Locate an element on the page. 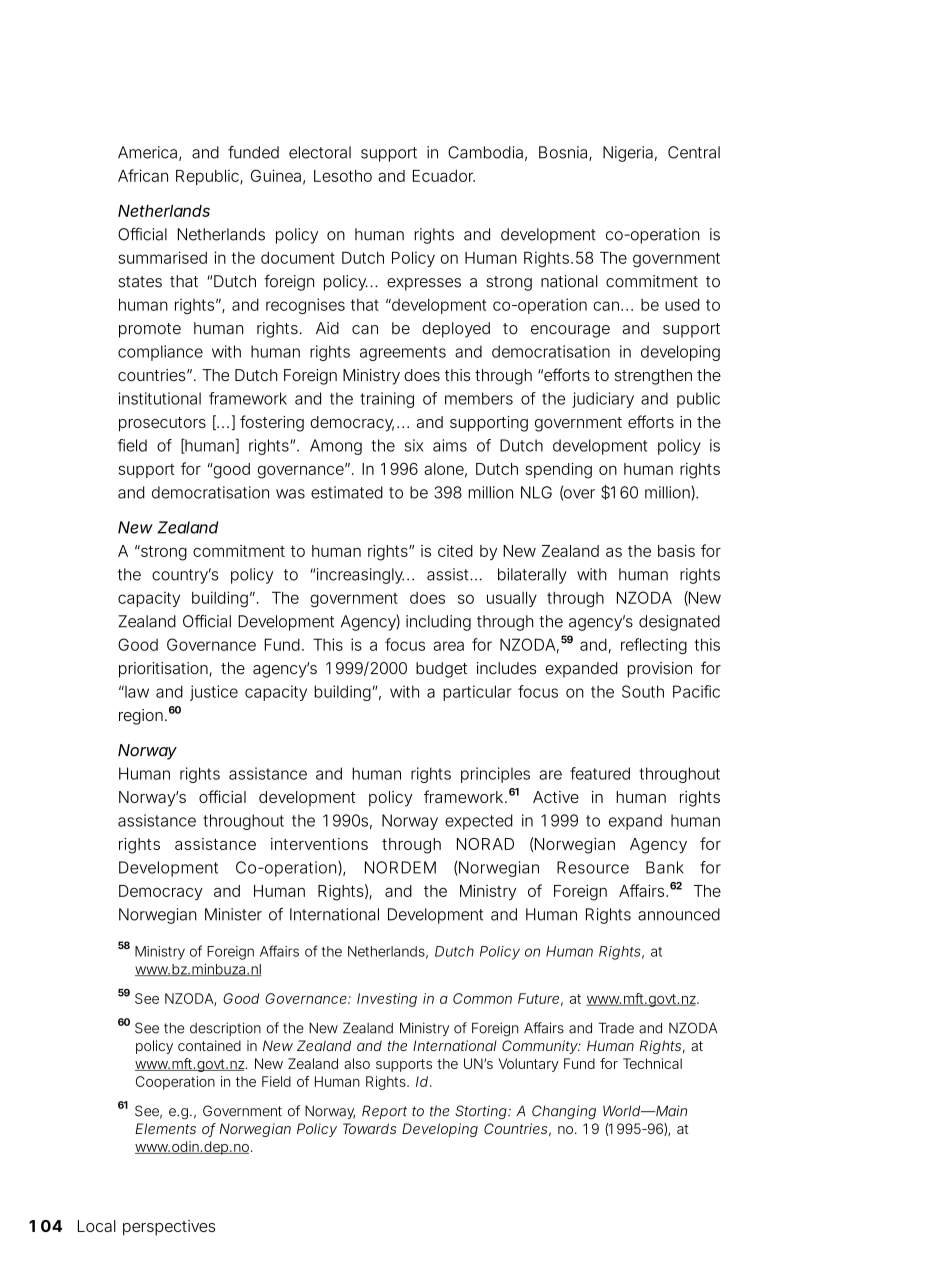  Ecuador is located at coordinates (444, 176).
